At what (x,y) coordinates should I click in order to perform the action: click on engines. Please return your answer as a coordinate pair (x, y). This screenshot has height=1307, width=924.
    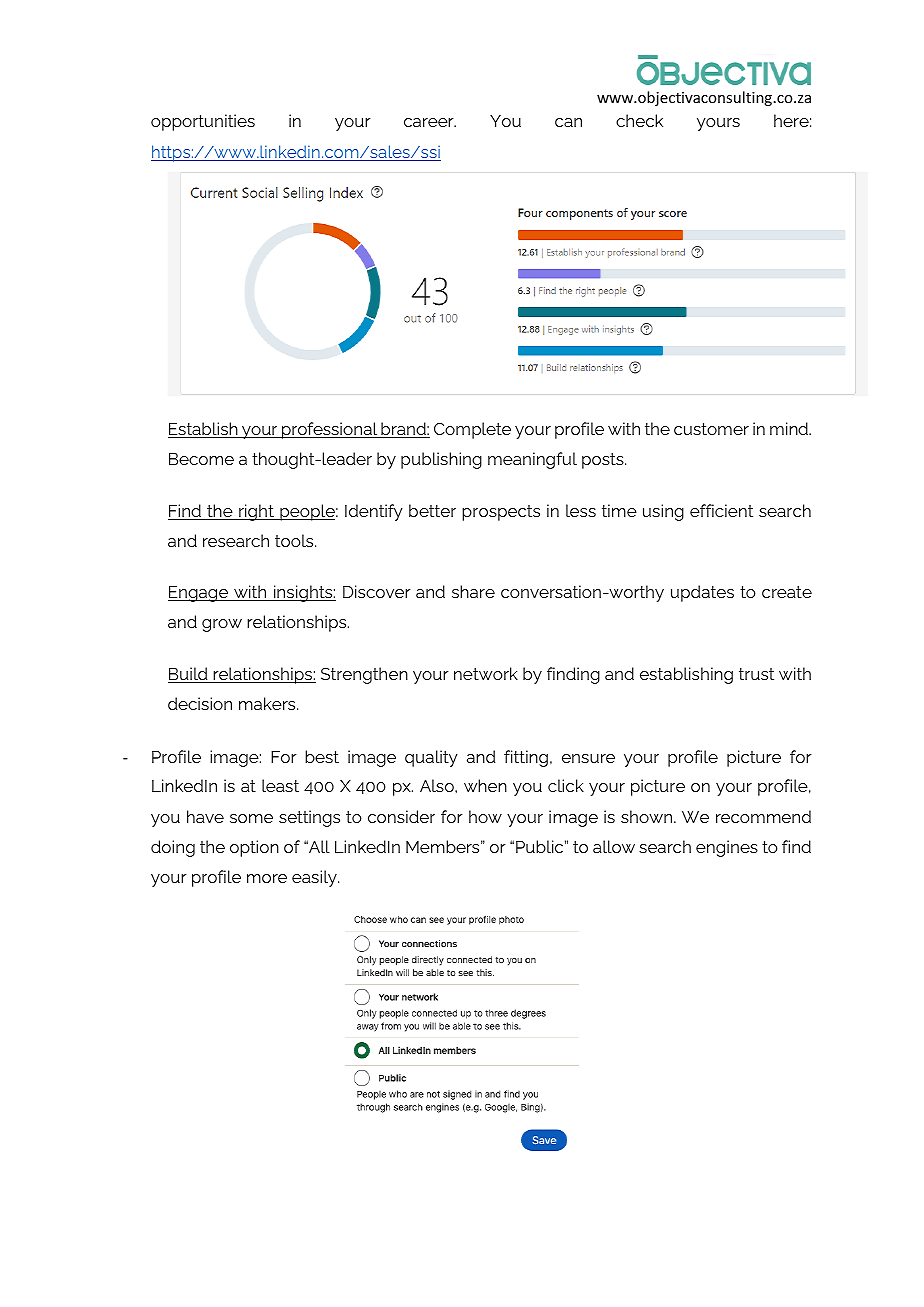
    Looking at the image, I should click on (727, 848).
